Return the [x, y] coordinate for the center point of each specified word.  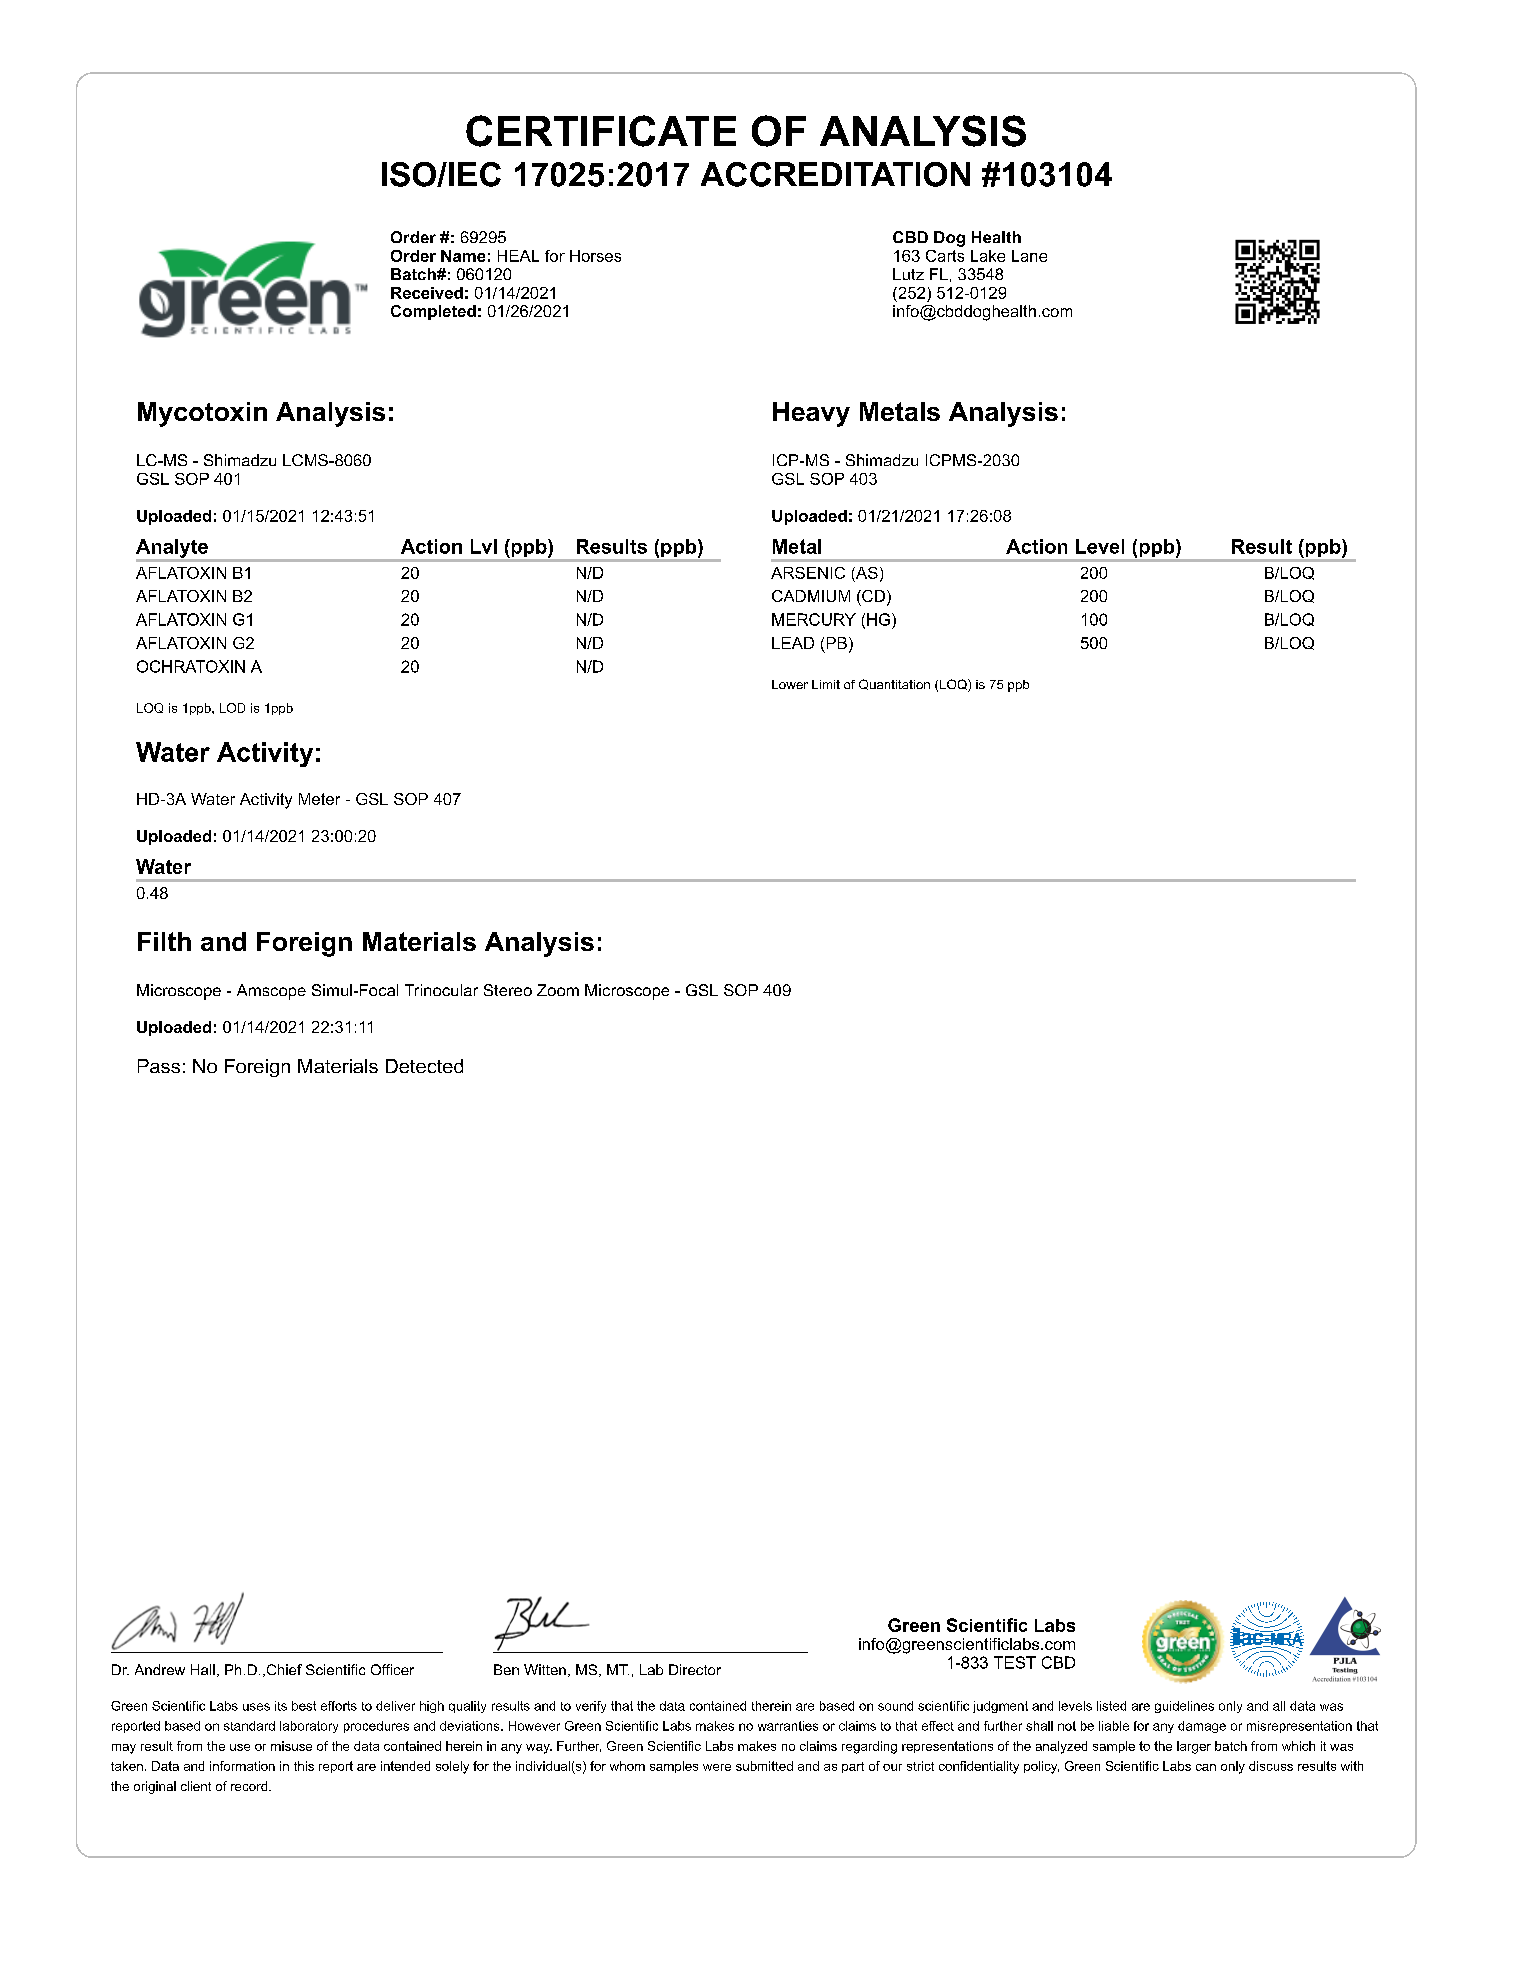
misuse [291, 1746]
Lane [1029, 256]
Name [463, 256]
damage [1202, 1727]
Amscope [271, 992]
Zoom [558, 990]
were [717, 1767]
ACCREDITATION [835, 174]
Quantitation [894, 684]
